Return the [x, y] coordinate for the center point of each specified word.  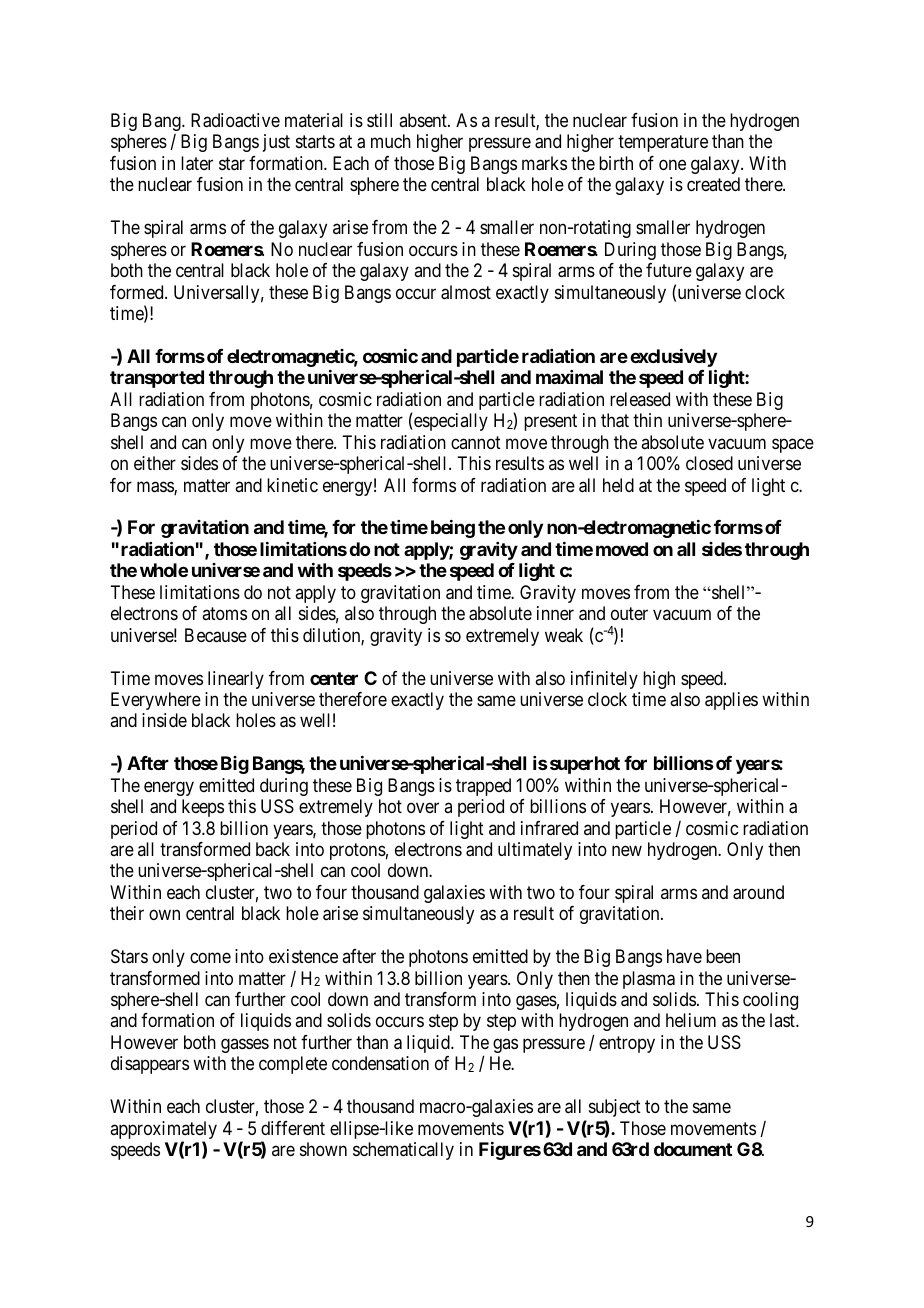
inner [555, 613]
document [693, 1149]
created [713, 184]
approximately [163, 1131]
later [197, 163]
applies [731, 701]
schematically [403, 1151]
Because [216, 635]
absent [424, 120]
